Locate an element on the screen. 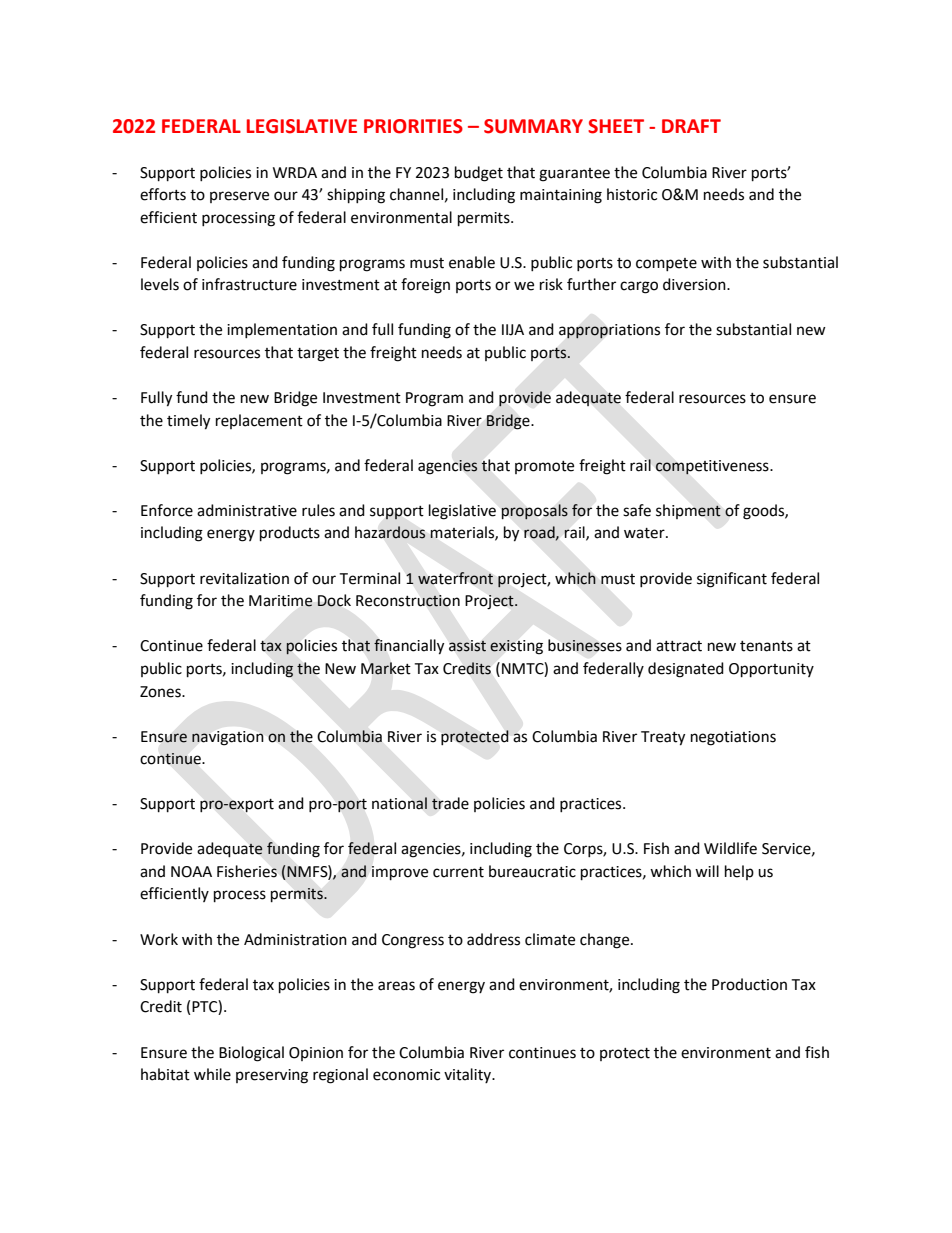 The width and height of the screenshot is (952, 1233). navigation is located at coordinates (228, 738).
